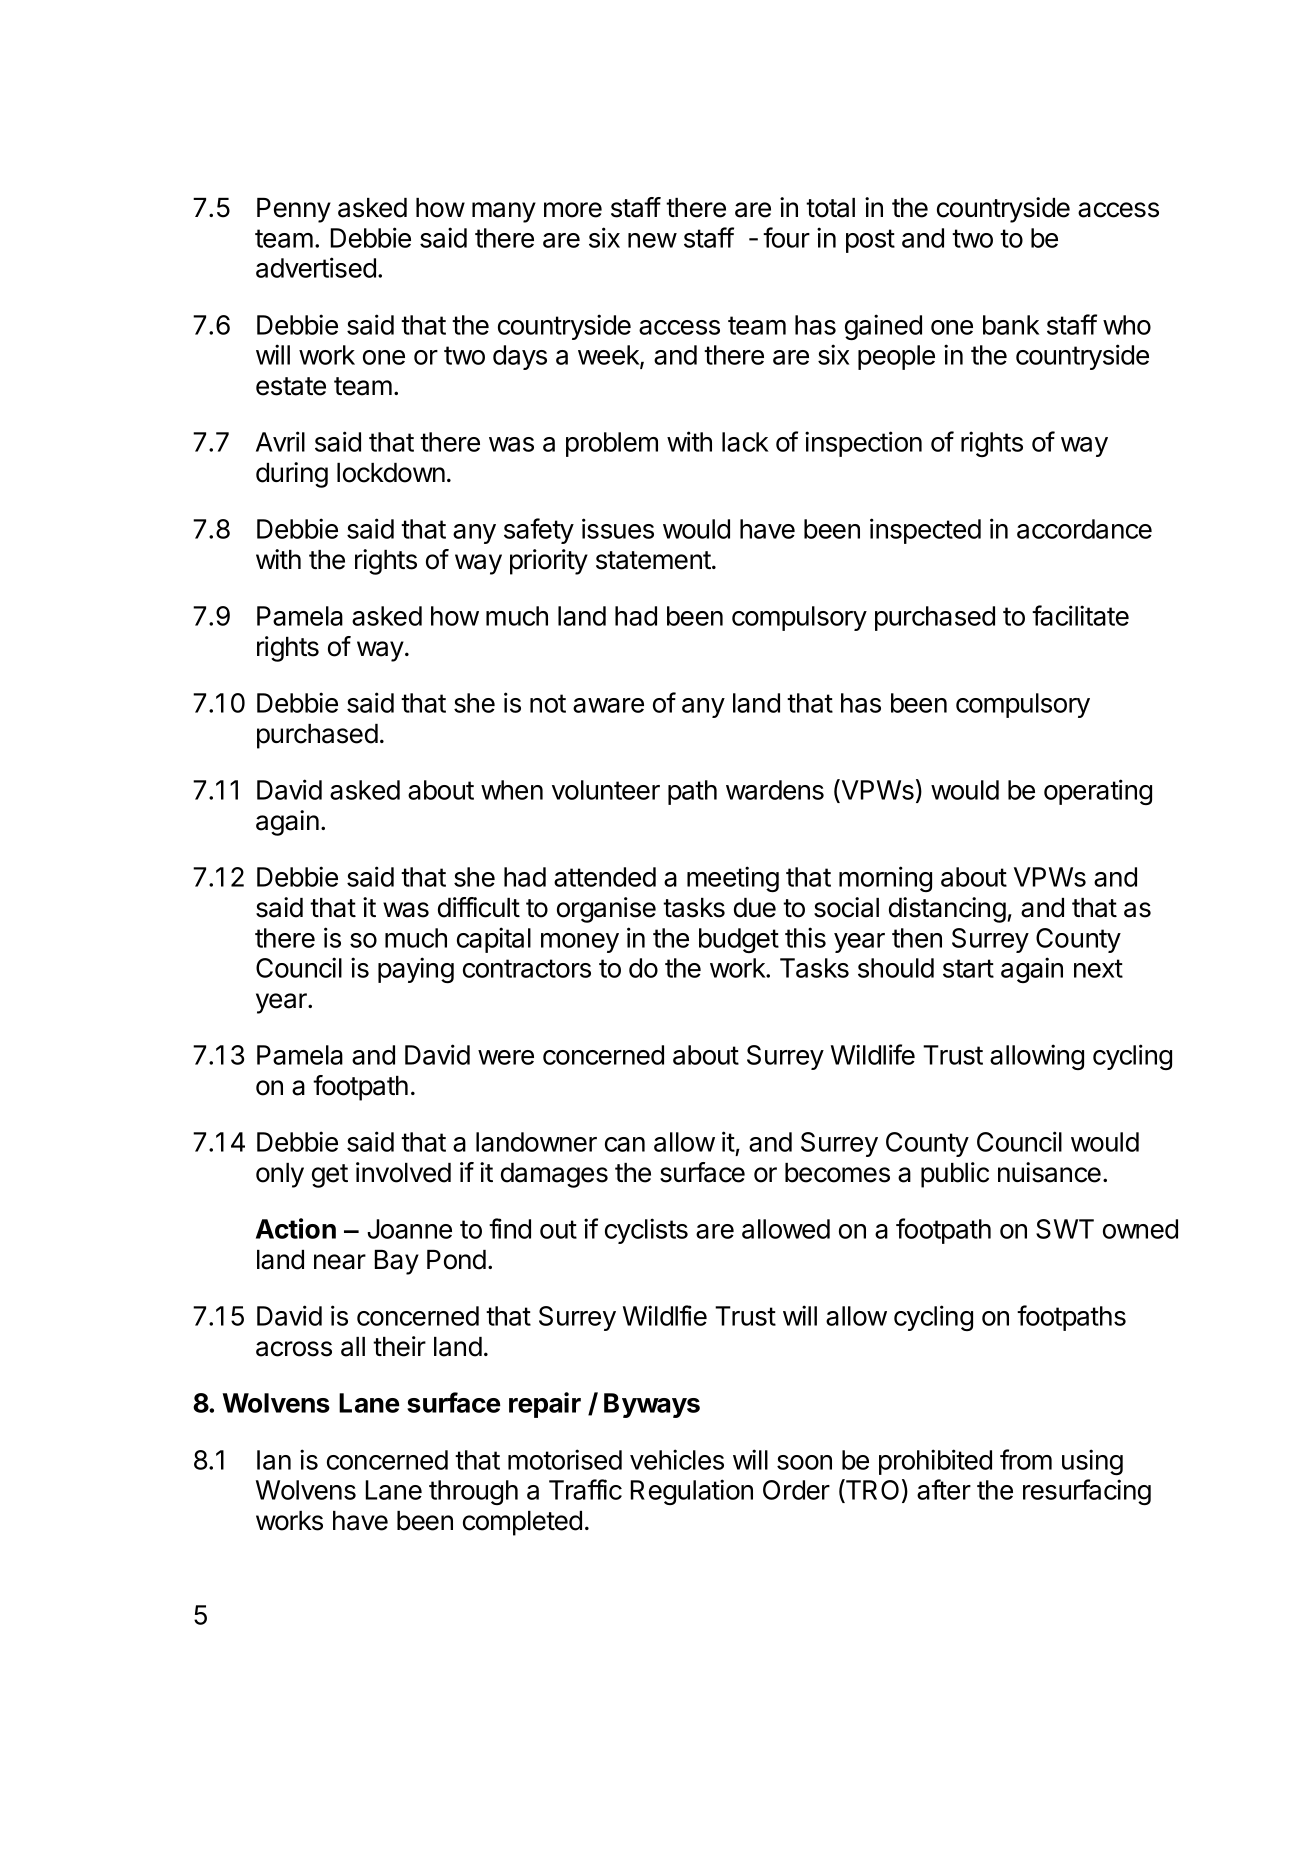 The height and width of the page is (1849, 1306). I want to click on difficult, so click(479, 907).
